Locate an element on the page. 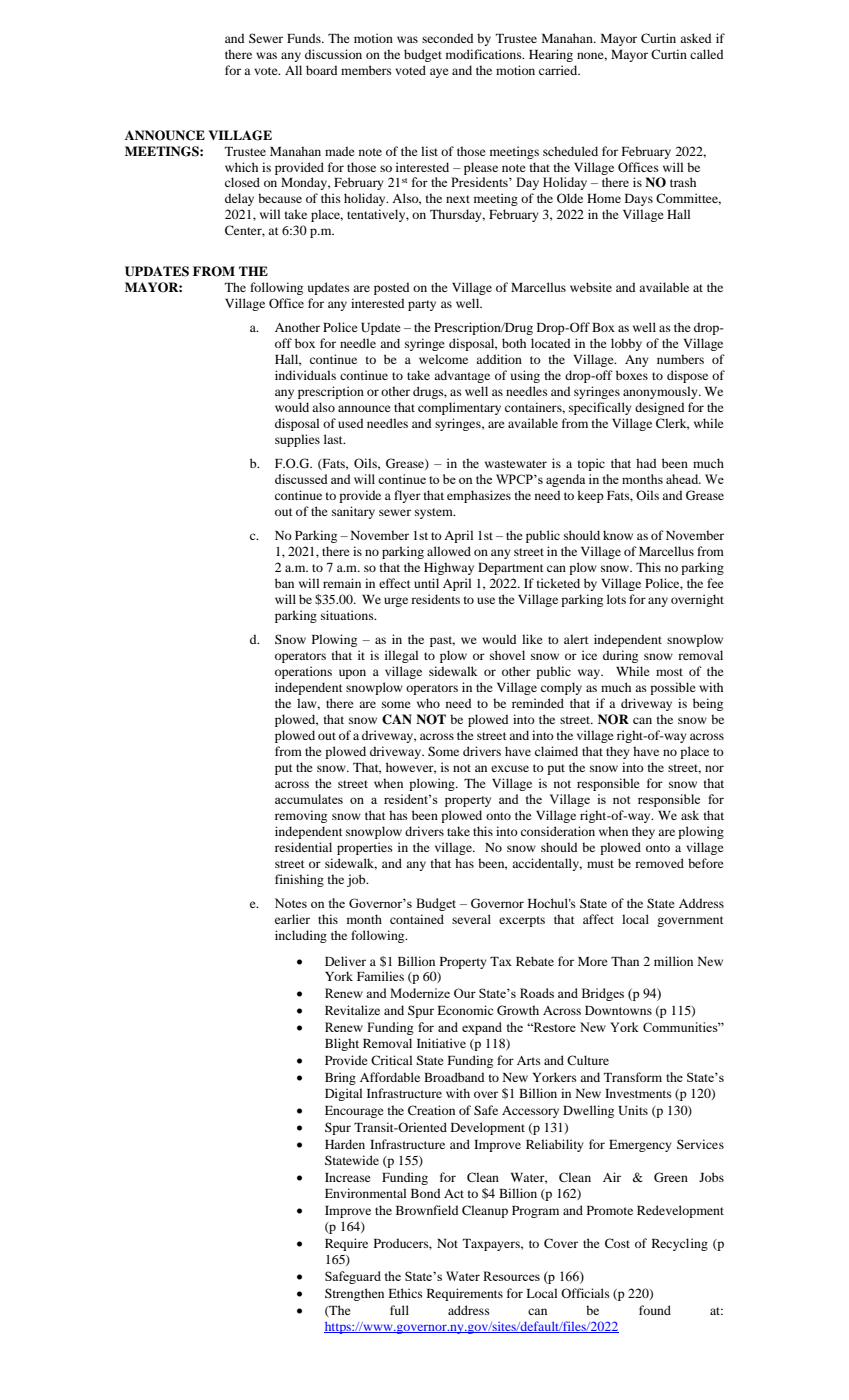  had is located at coordinates (646, 463).
